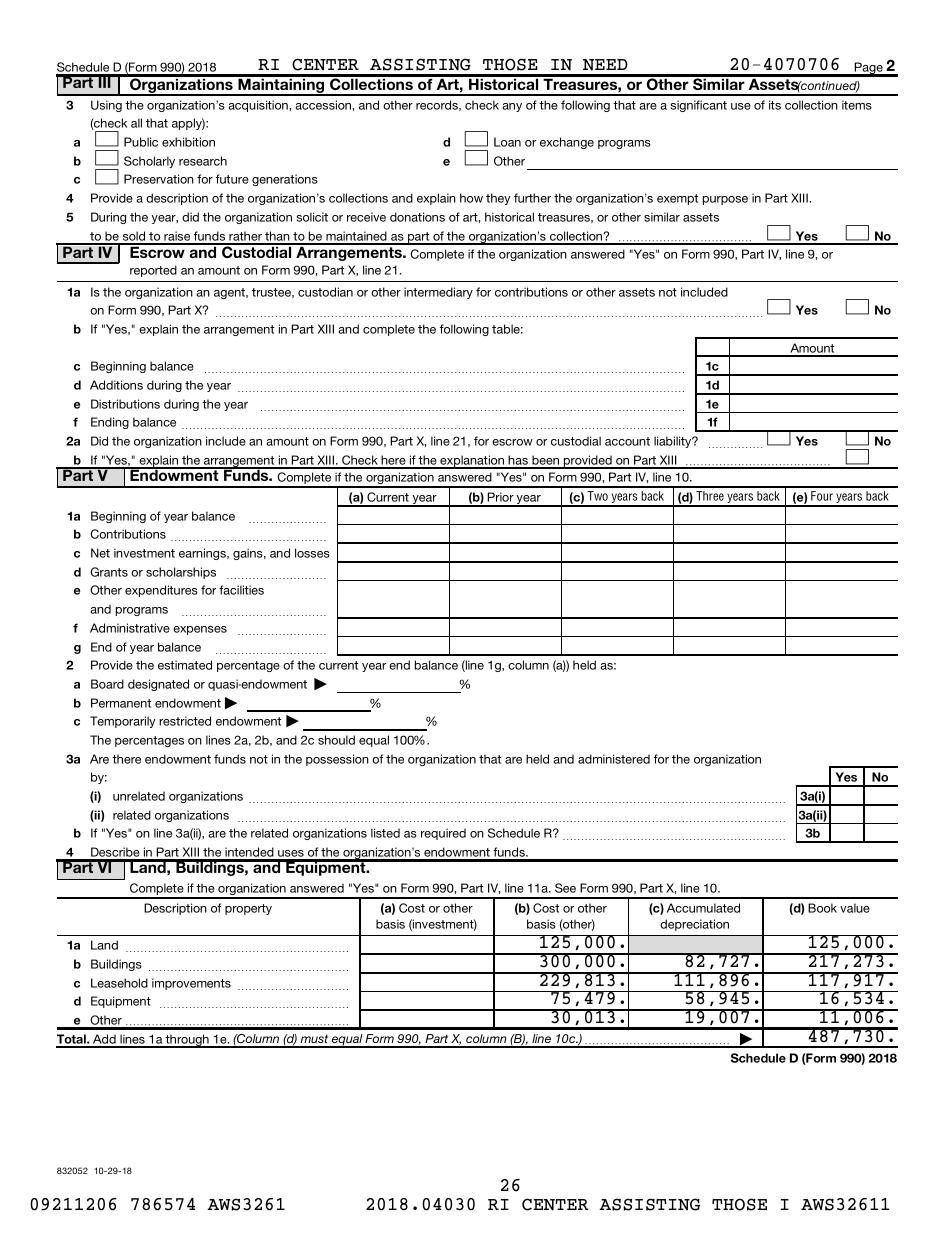  What do you see at coordinates (185, 665) in the screenshot?
I see `estimated` at bounding box center [185, 665].
